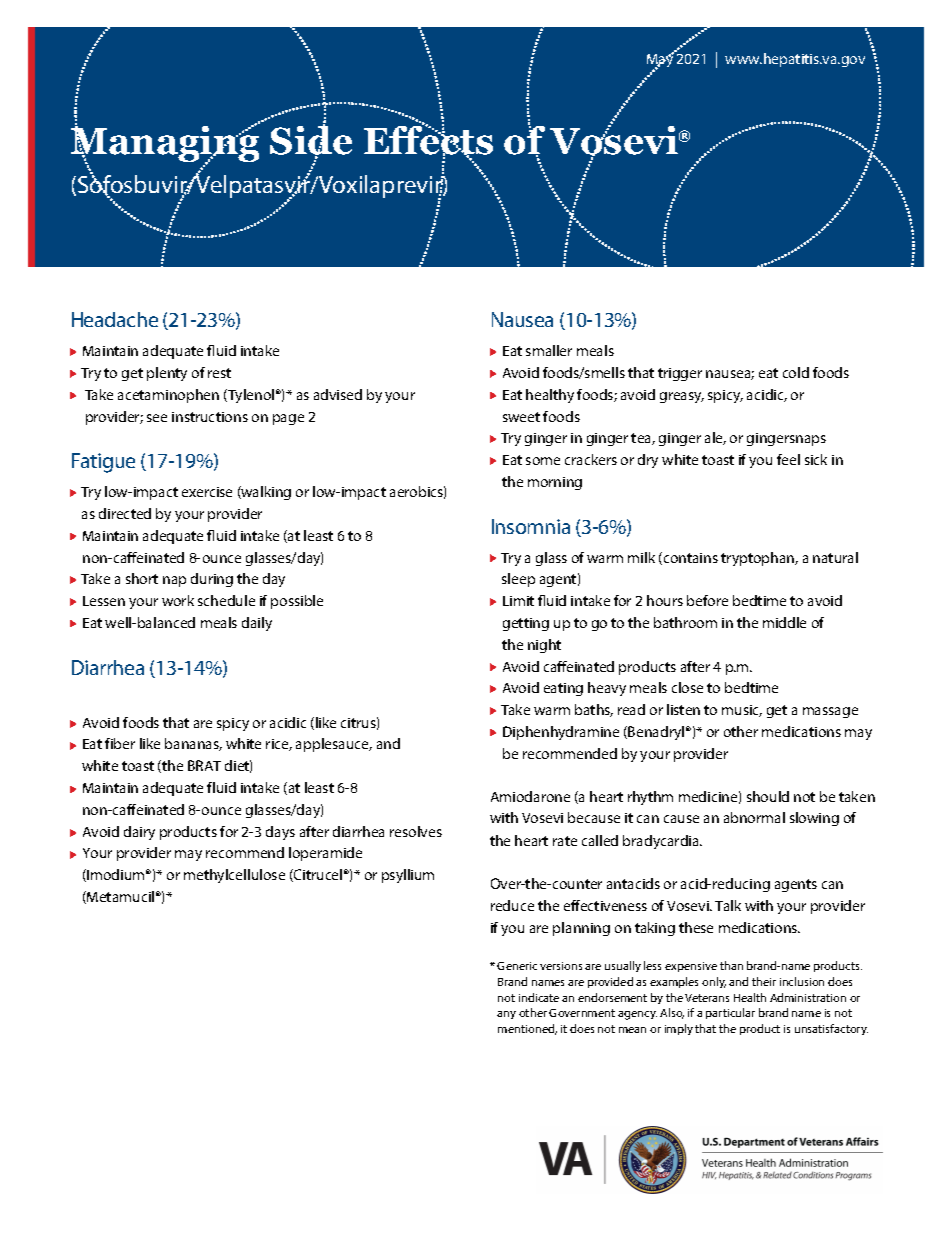  I want to click on cold, so click(796, 372).
